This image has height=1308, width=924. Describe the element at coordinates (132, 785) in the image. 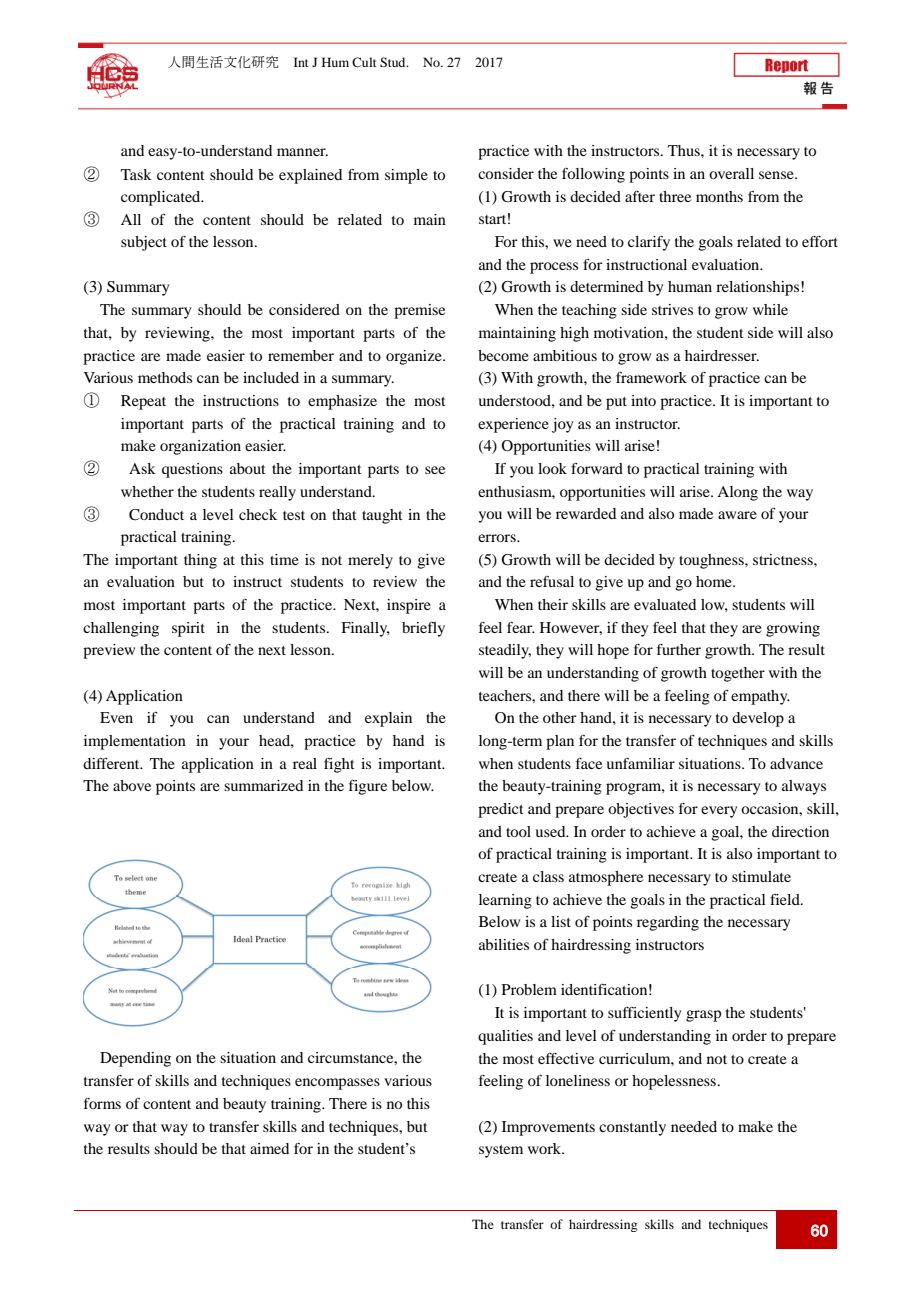

I see `above` at that location.
